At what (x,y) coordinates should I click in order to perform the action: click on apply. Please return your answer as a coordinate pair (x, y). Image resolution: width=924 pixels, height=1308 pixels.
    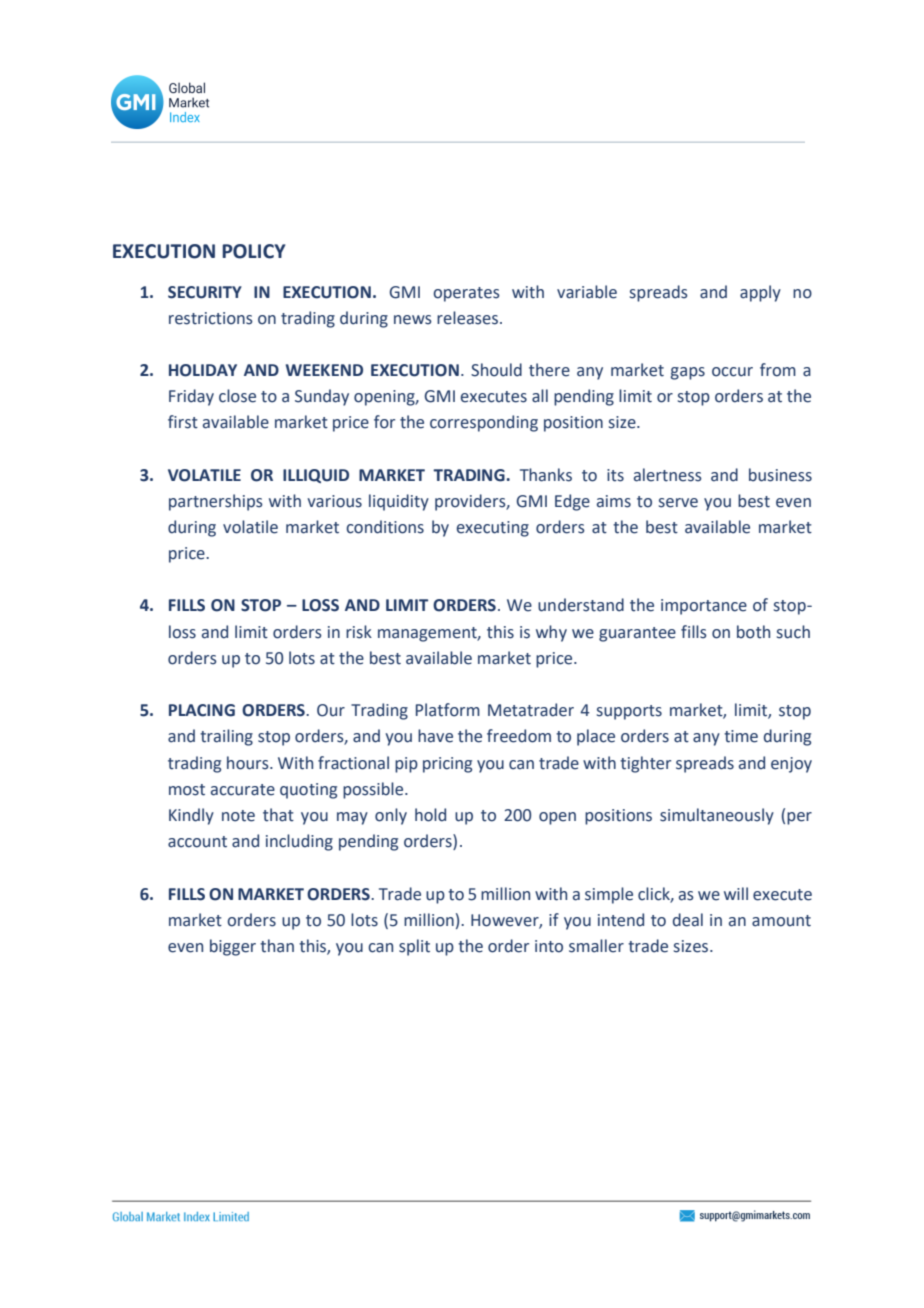
    Looking at the image, I should click on (760, 293).
